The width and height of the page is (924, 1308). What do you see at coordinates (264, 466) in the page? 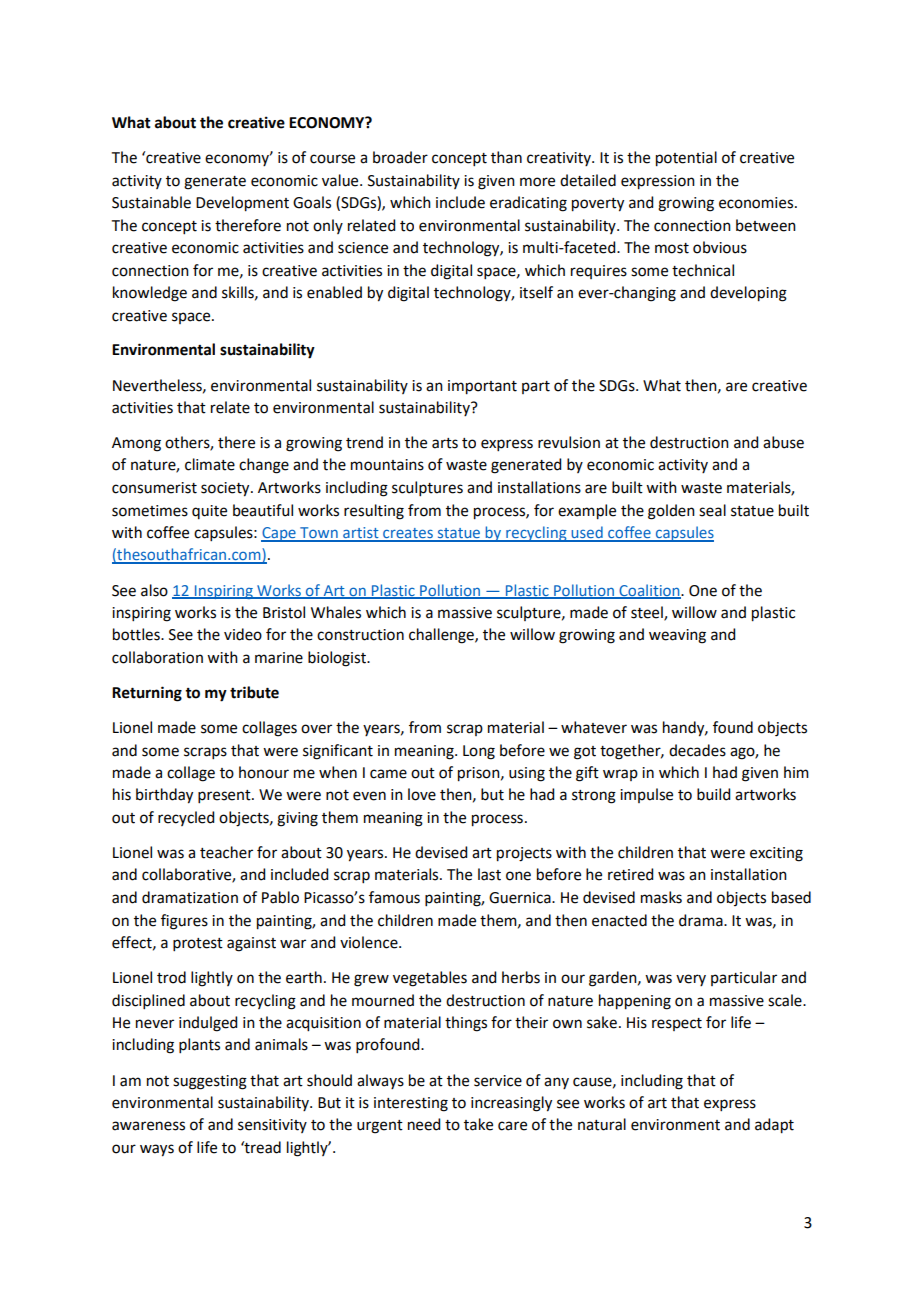
I see `change` at bounding box center [264, 466].
